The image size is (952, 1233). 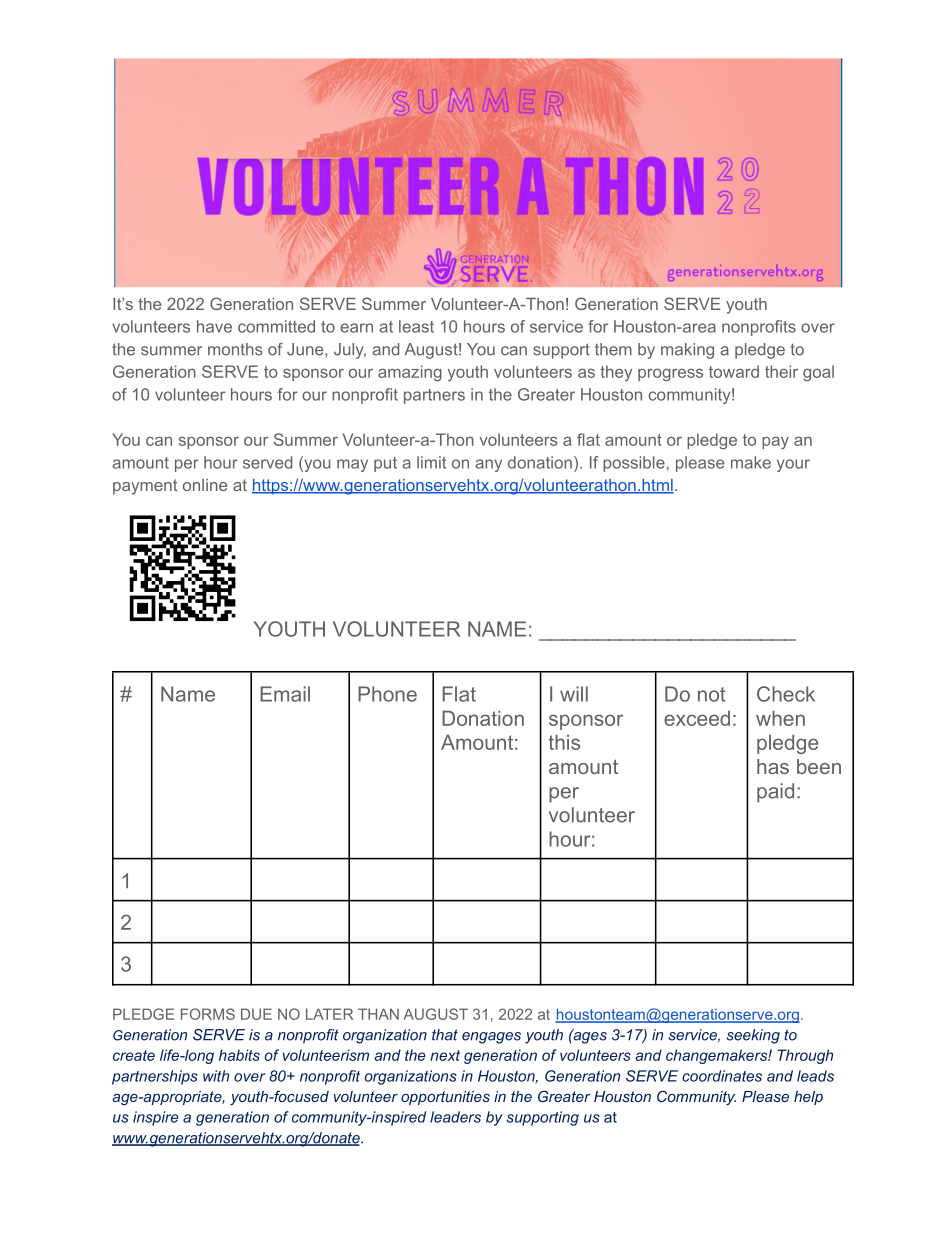 What do you see at coordinates (285, 694) in the screenshot?
I see `Email` at bounding box center [285, 694].
